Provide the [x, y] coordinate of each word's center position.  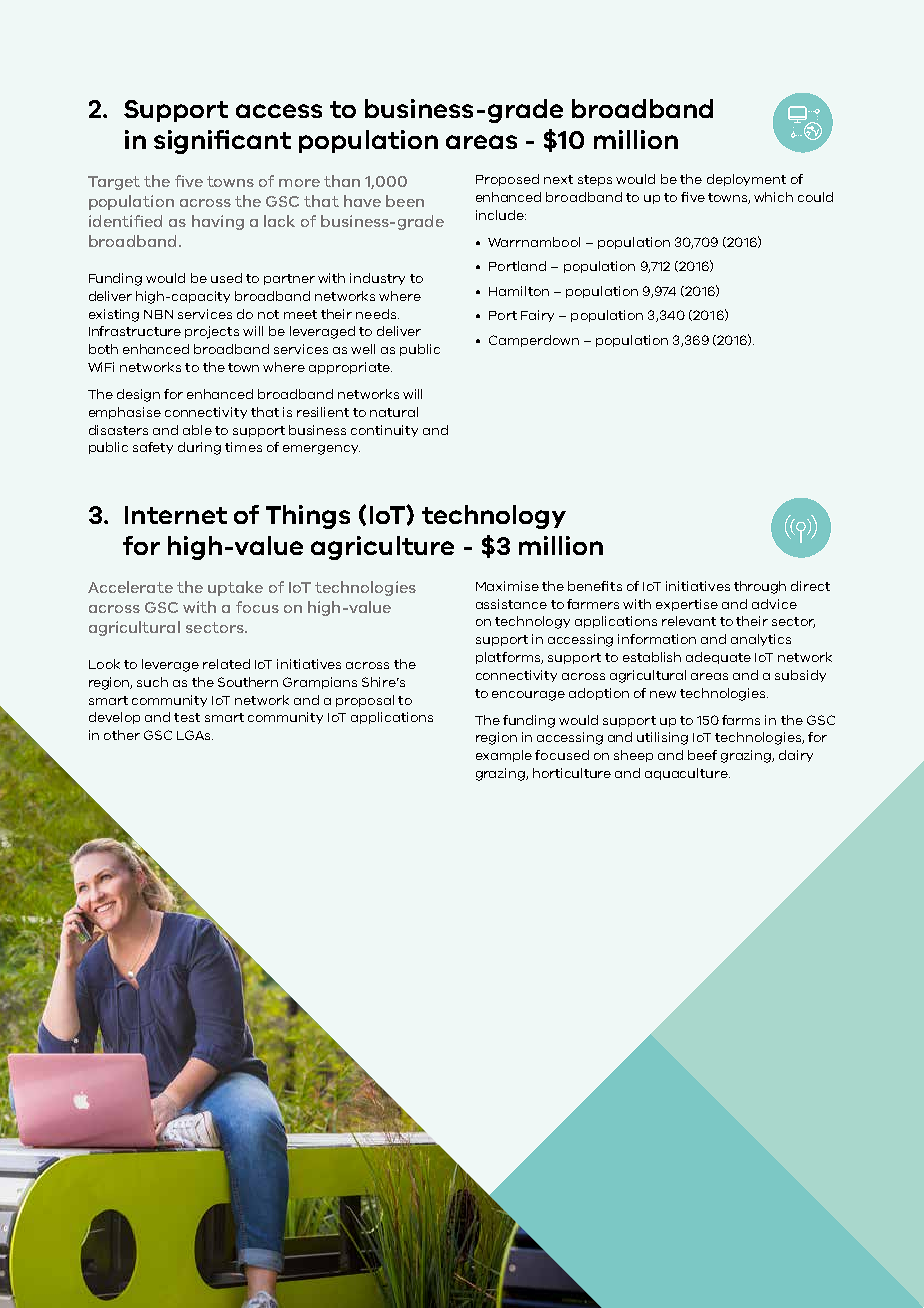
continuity [384, 431]
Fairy [537, 316]
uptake [235, 588]
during [199, 448]
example [504, 756]
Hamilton [519, 291]
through [760, 587]
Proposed [507, 180]
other [122, 735]
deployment [746, 180]
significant [222, 142]
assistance [511, 604]
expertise [687, 605]
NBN [158, 314]
